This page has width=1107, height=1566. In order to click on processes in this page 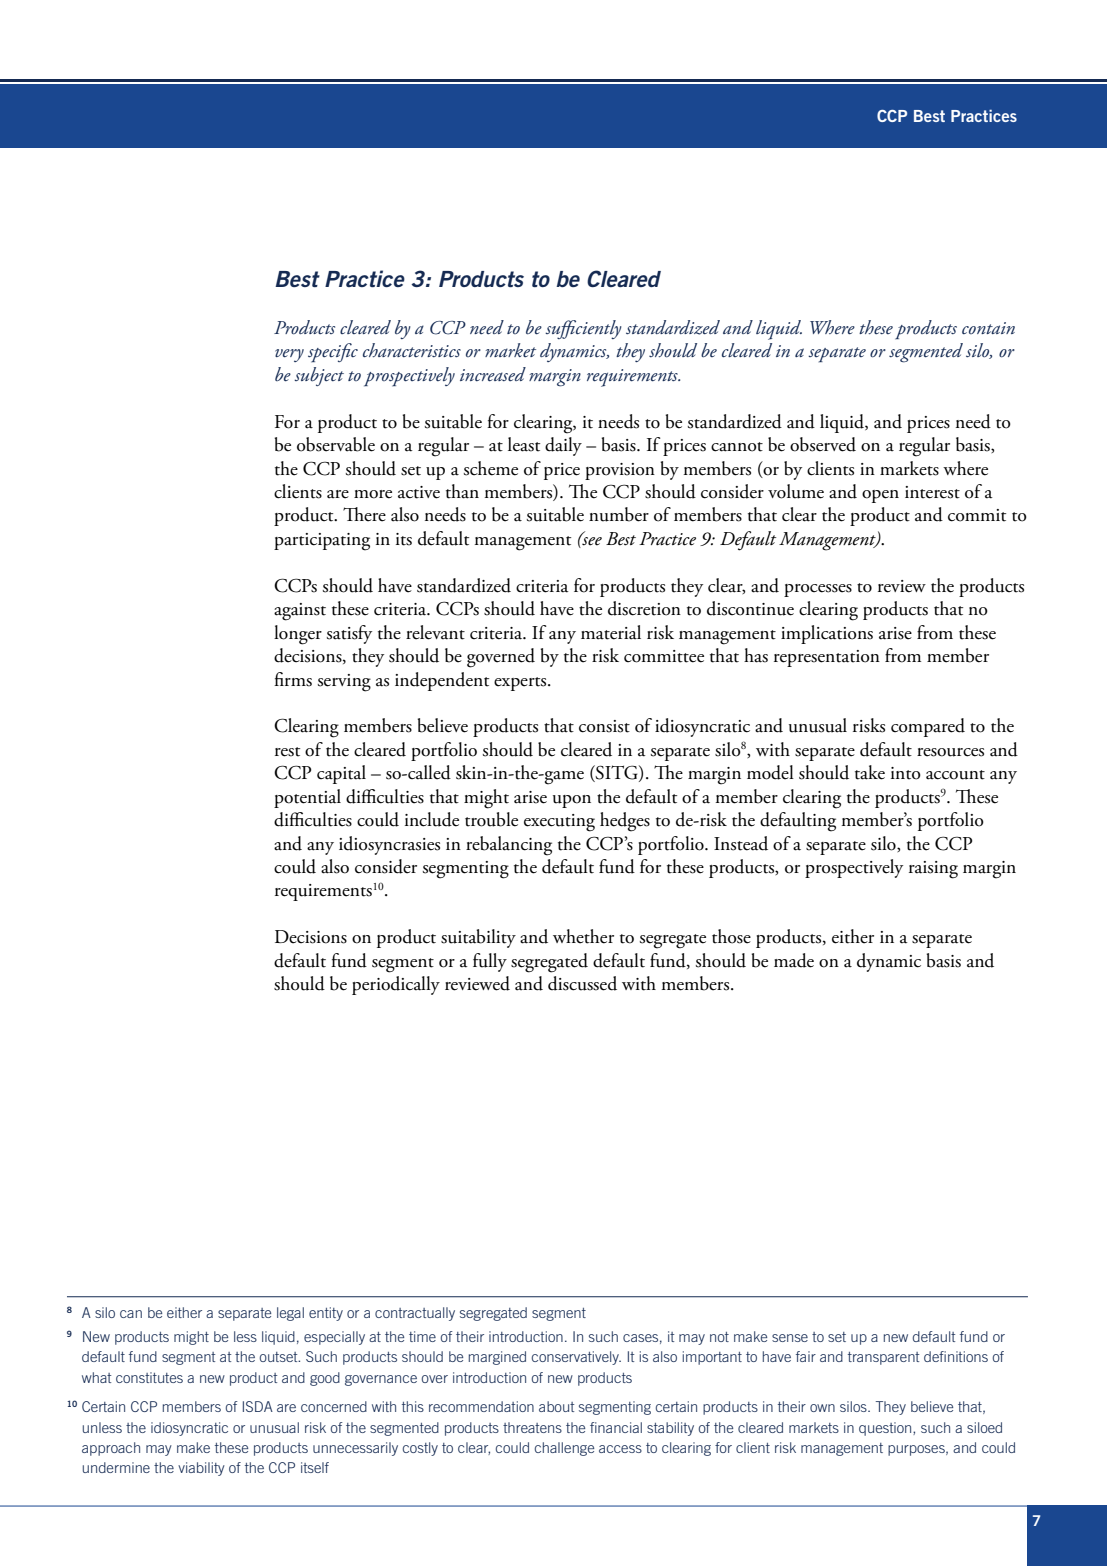, I will do `click(818, 590)`.
